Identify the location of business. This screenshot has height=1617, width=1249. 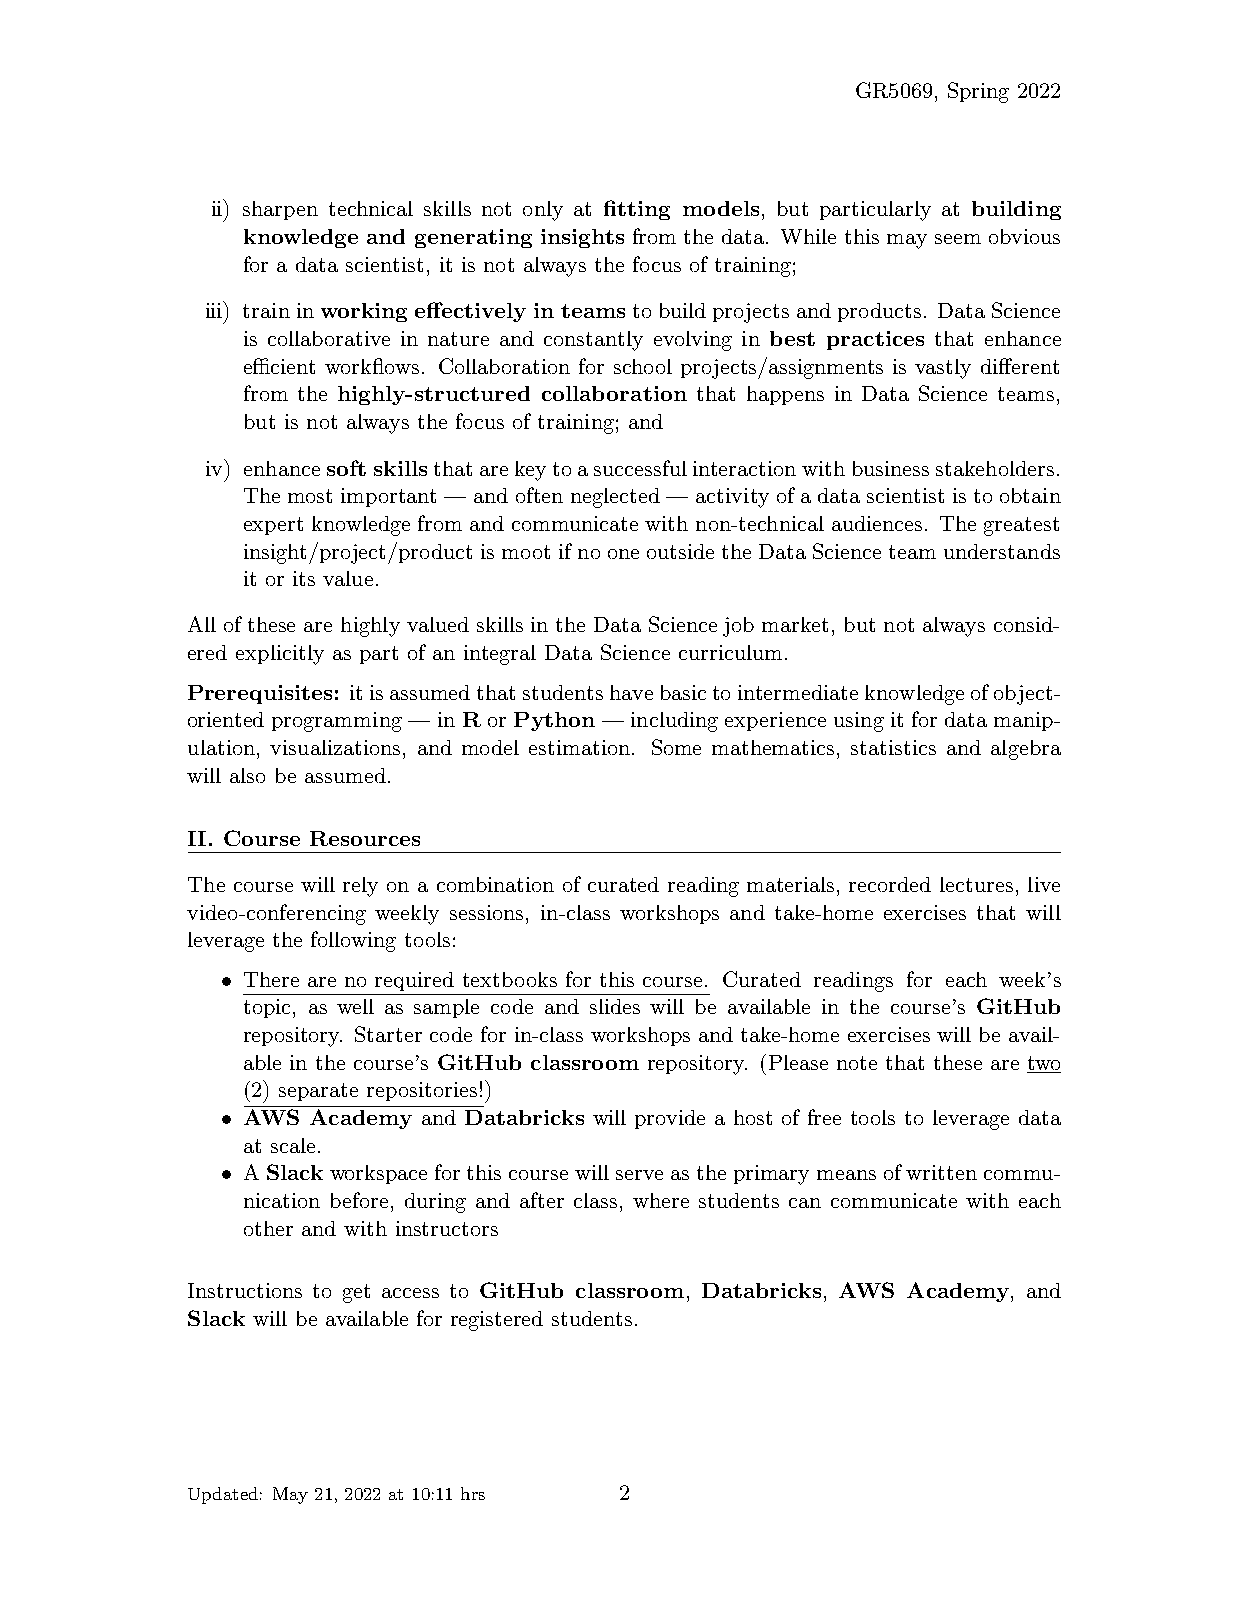
(891, 468).
